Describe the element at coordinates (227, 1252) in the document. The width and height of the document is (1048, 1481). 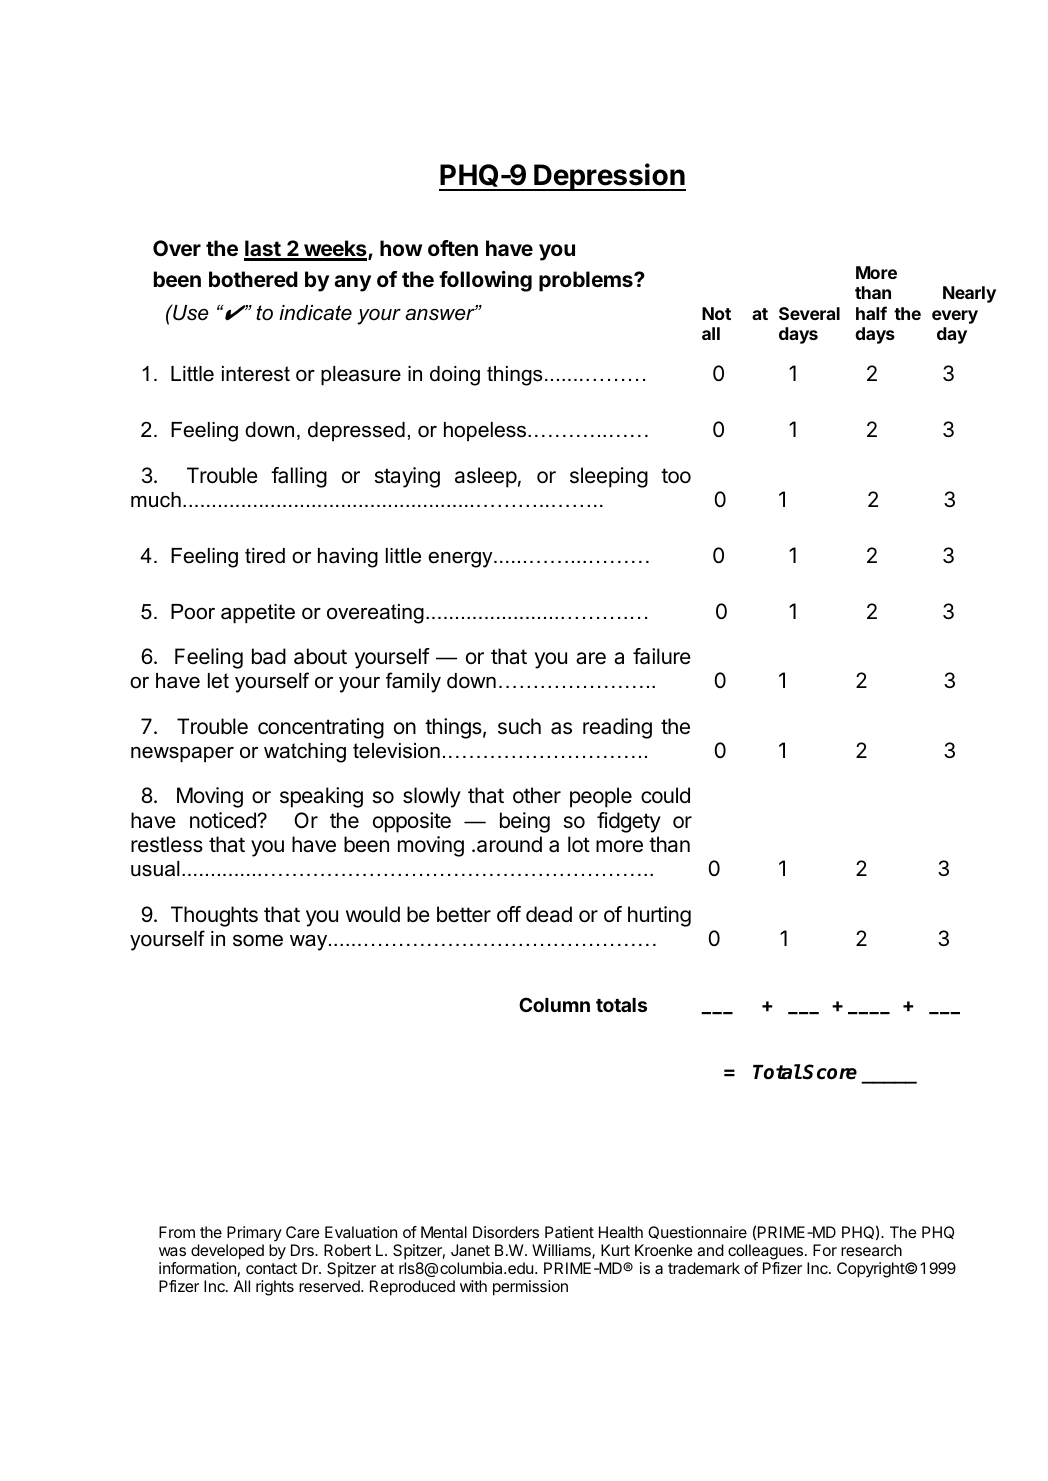
I see `developed` at that location.
